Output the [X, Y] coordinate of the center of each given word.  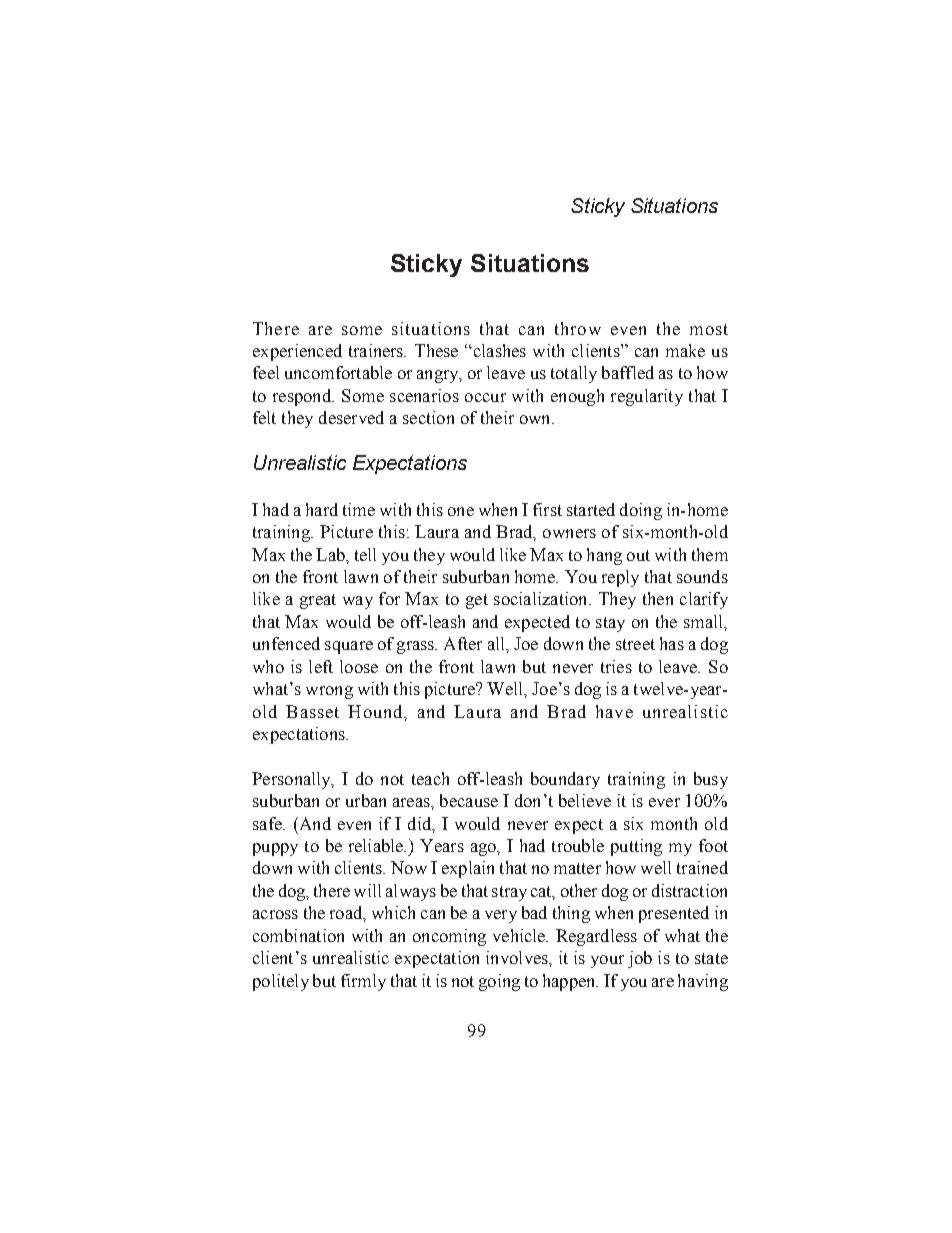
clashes [498, 350]
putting [636, 847]
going [499, 982]
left [321, 666]
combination [298, 935]
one [461, 511]
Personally [292, 780]
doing [641, 511]
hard [322, 509]
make [685, 350]
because [469, 800]
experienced [297, 352]
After [463, 643]
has [672, 643]
